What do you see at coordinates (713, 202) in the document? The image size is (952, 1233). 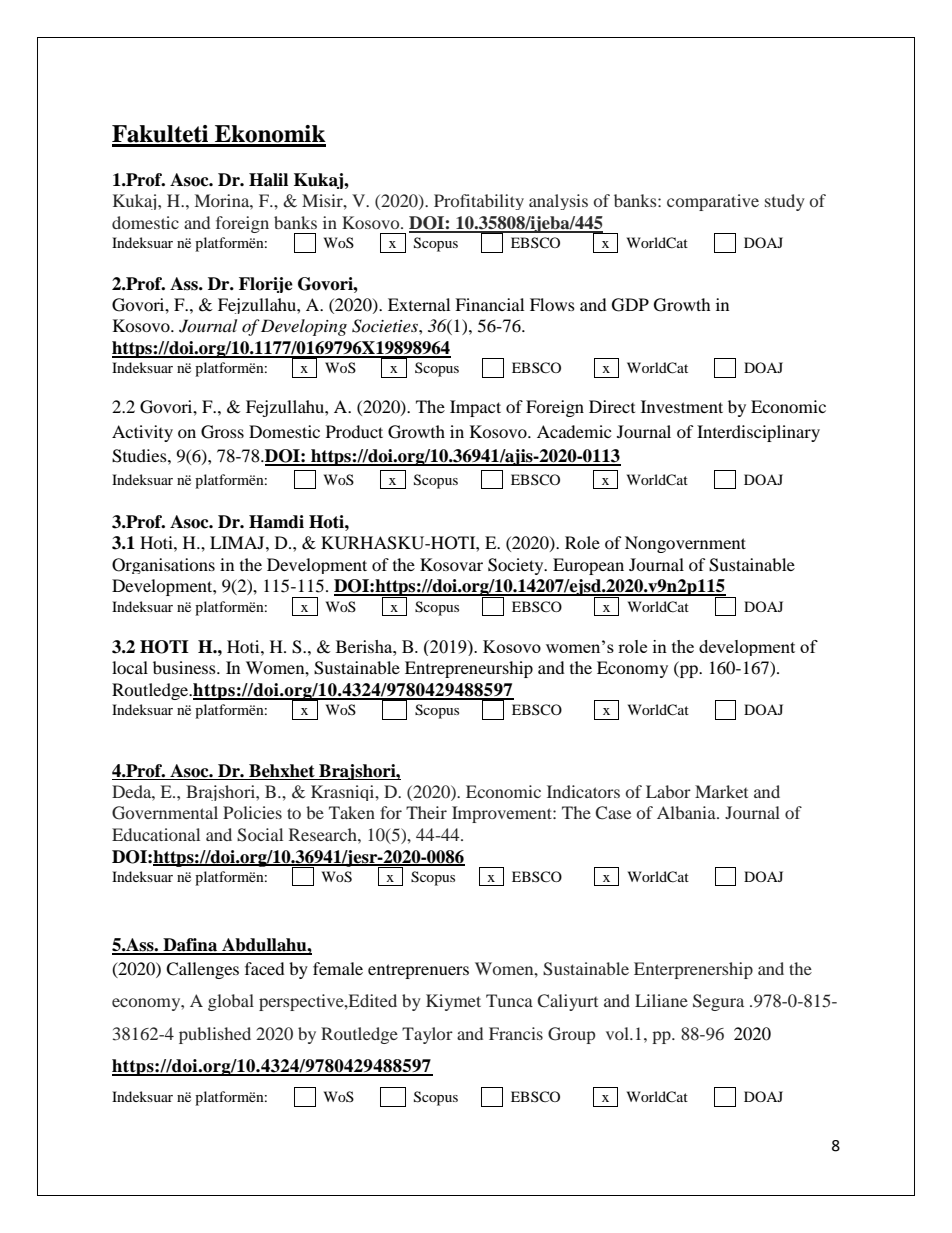 I see `comparative` at bounding box center [713, 202].
